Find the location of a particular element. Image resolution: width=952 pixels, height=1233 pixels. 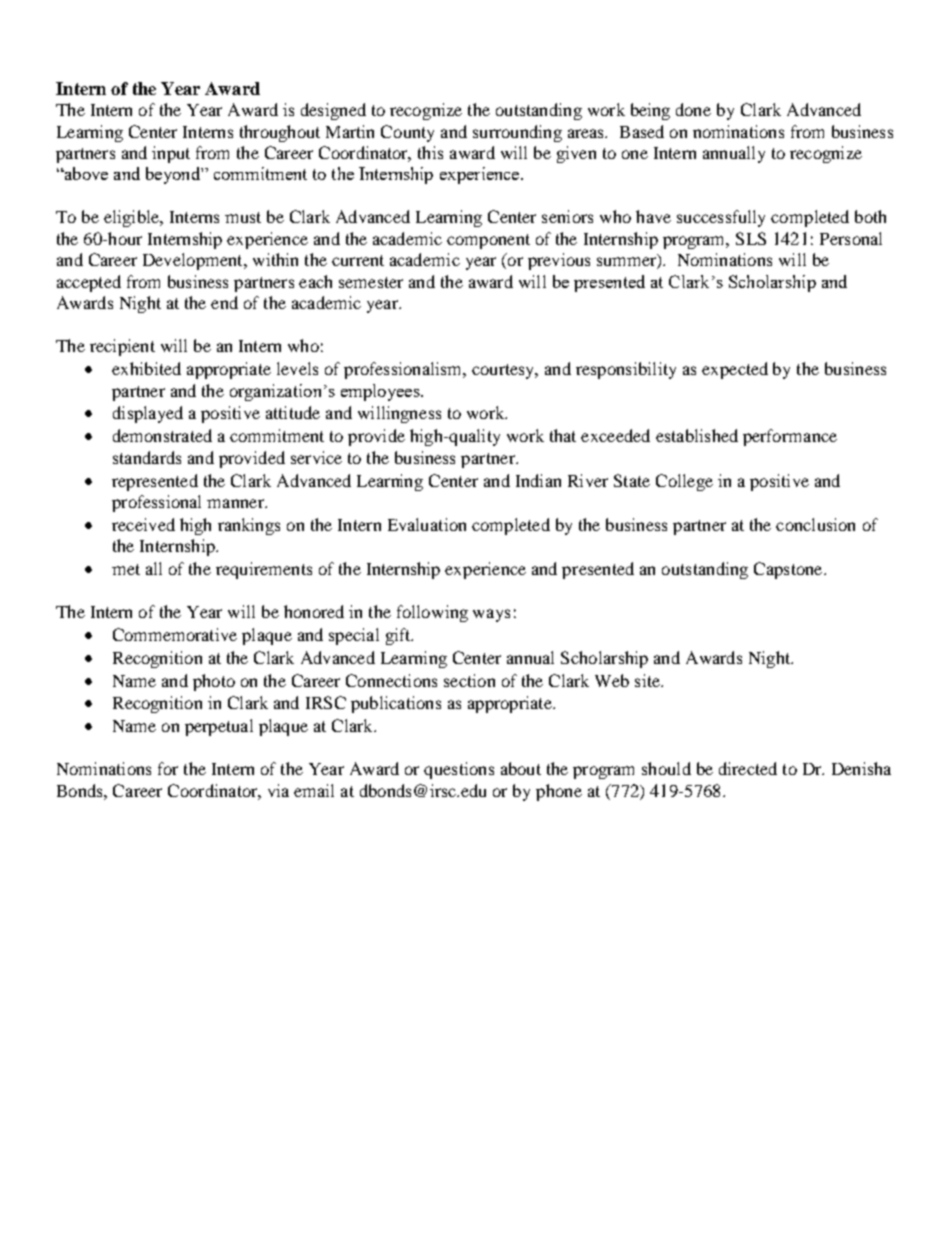

Commemorative is located at coordinates (175, 634).
